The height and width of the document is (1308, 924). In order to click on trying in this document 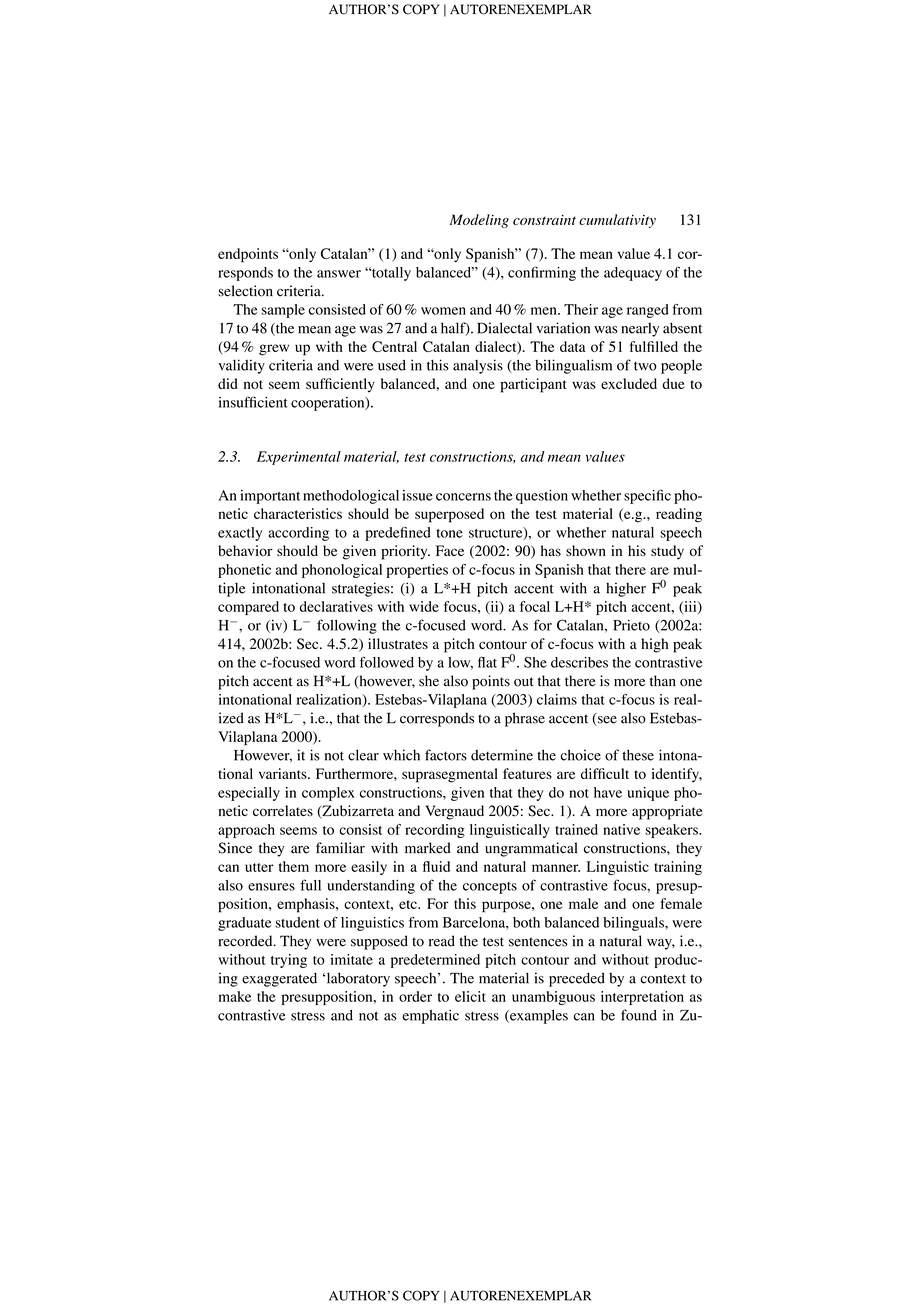, I will do `click(289, 961)`.
